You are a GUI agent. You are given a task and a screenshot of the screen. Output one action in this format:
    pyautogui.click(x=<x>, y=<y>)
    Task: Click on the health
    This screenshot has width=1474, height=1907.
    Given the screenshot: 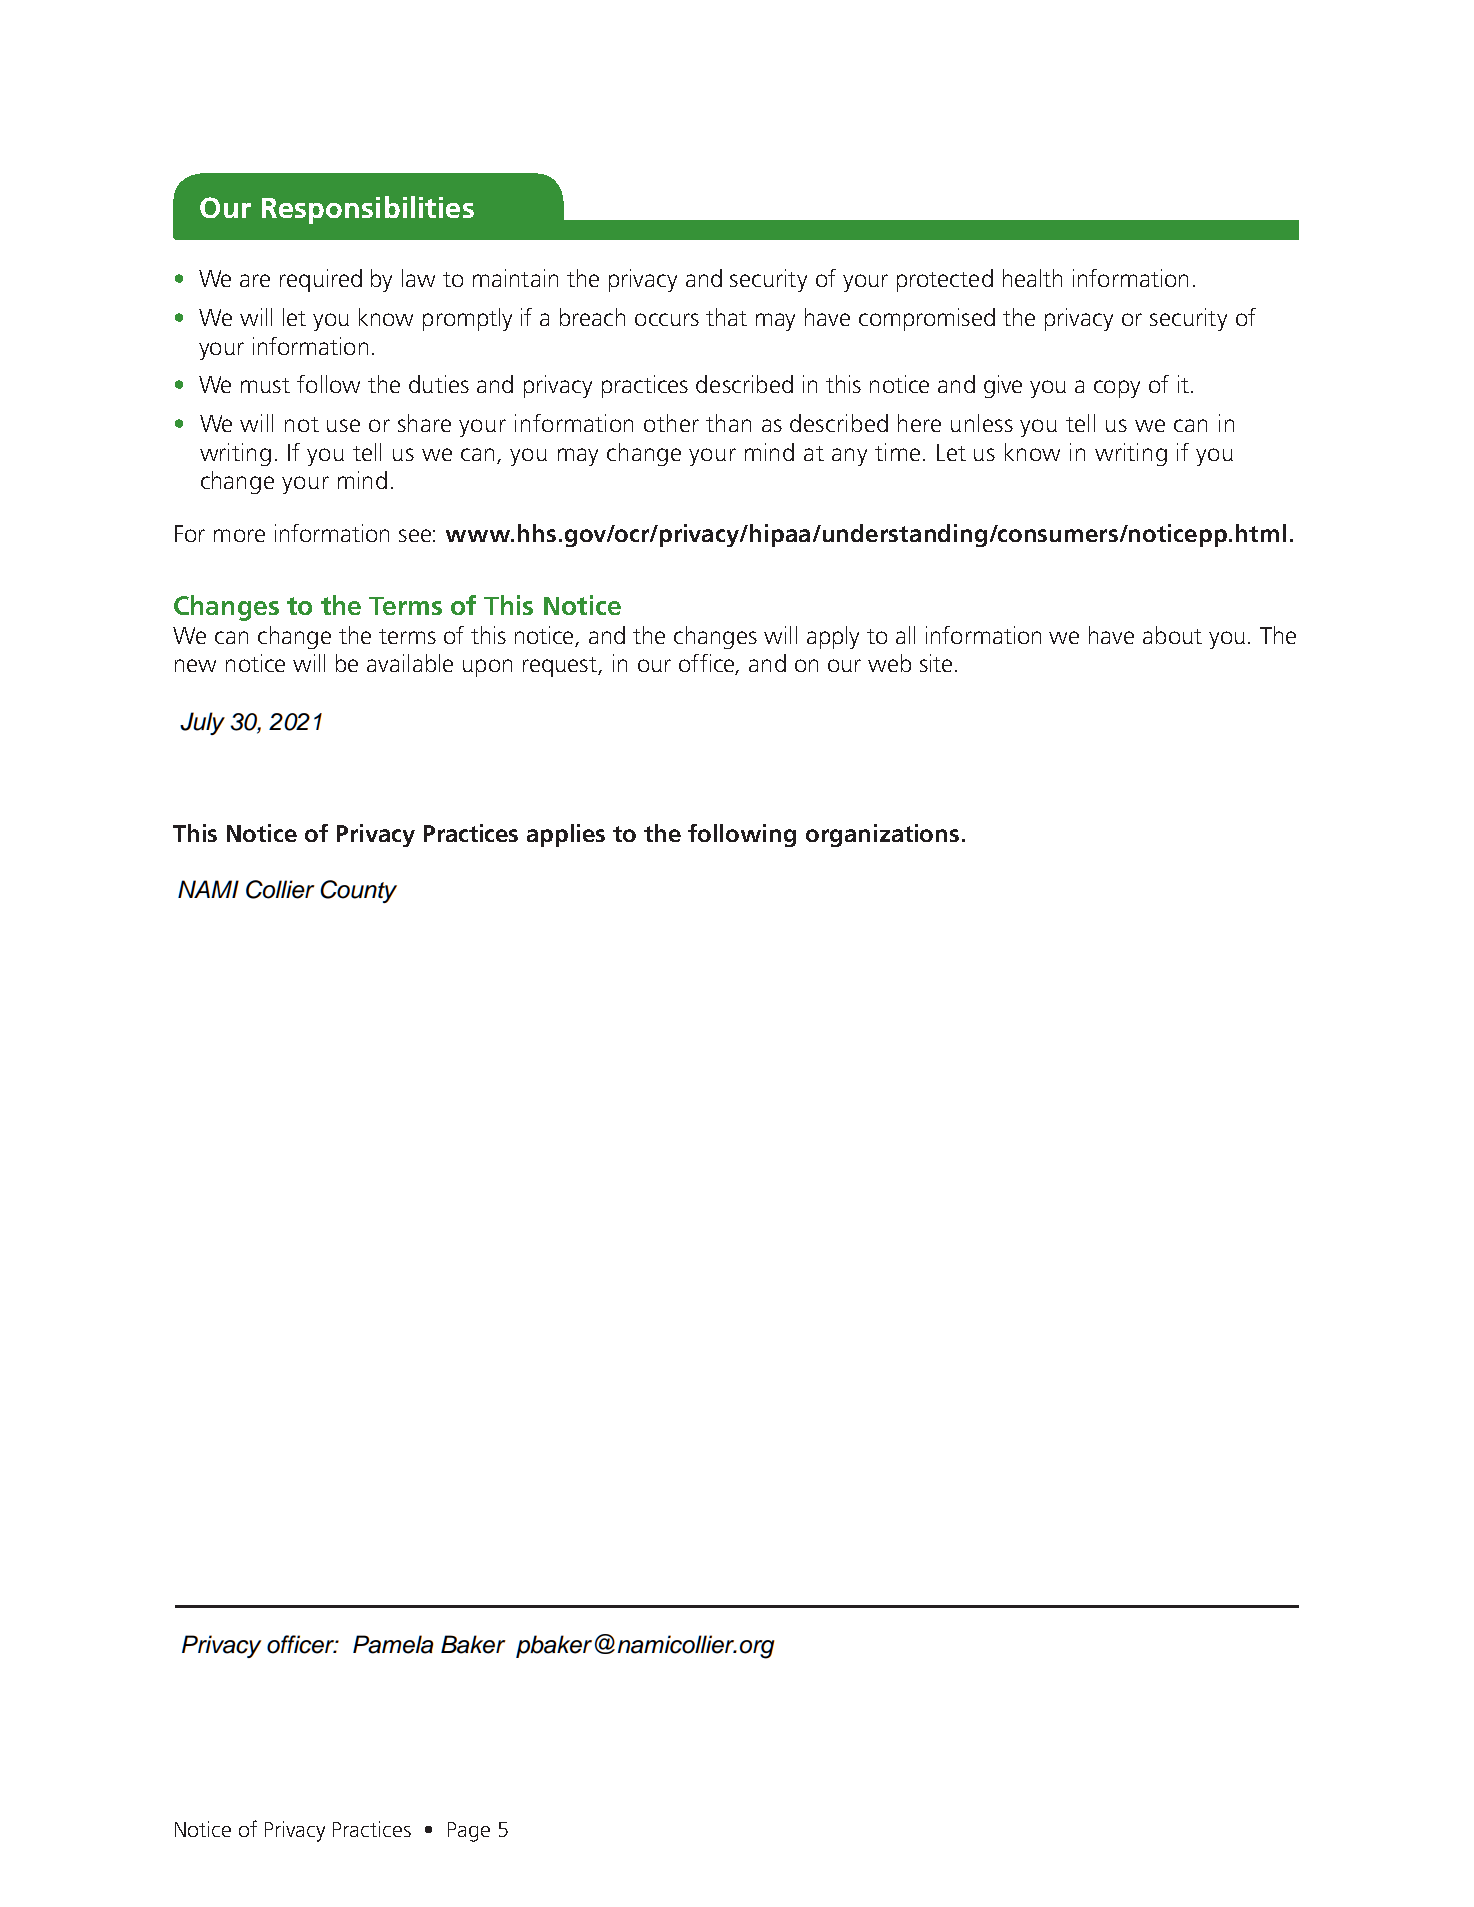 What is the action you would take?
    pyautogui.click(x=1032, y=278)
